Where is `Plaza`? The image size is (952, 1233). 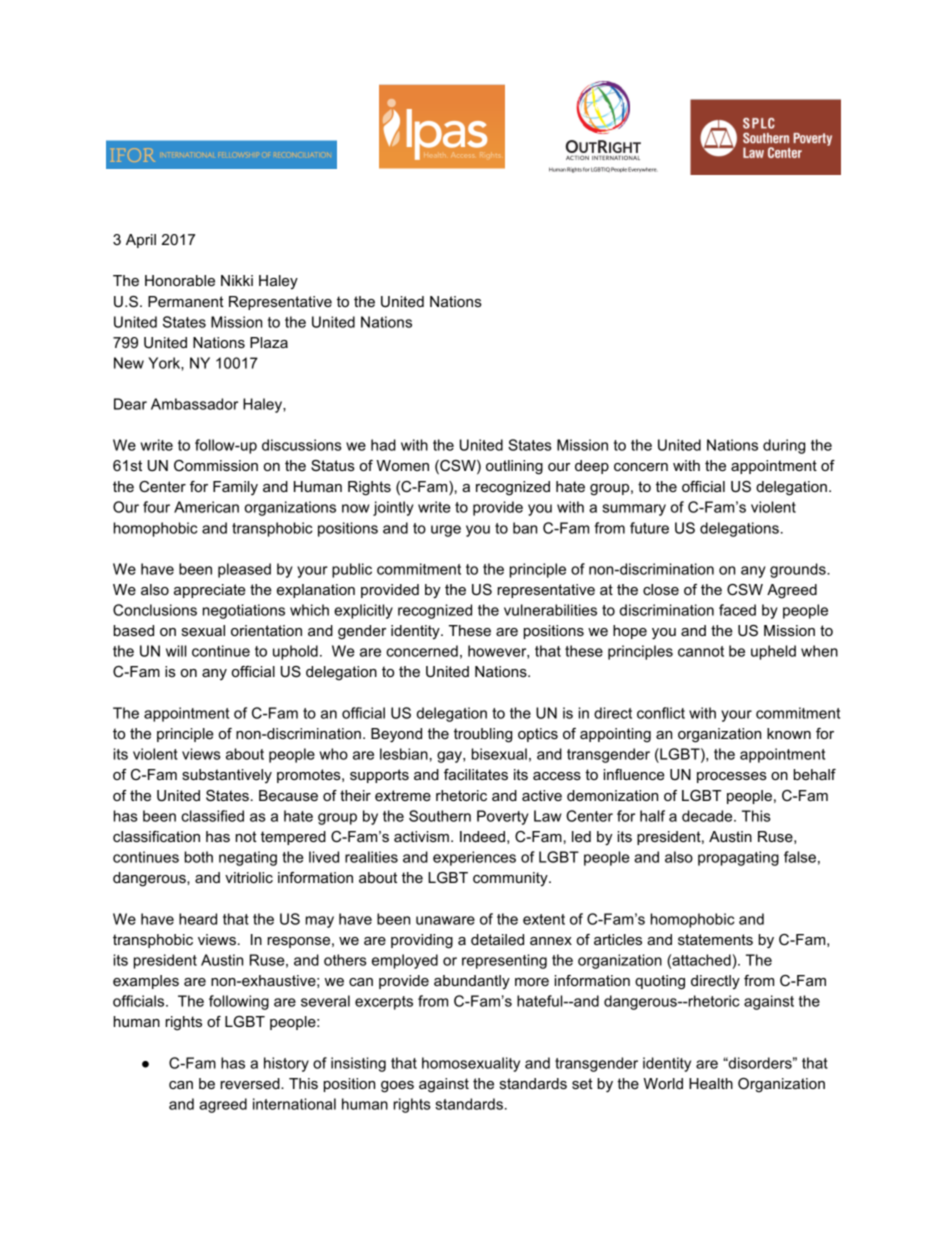 Plaza is located at coordinates (269, 342).
